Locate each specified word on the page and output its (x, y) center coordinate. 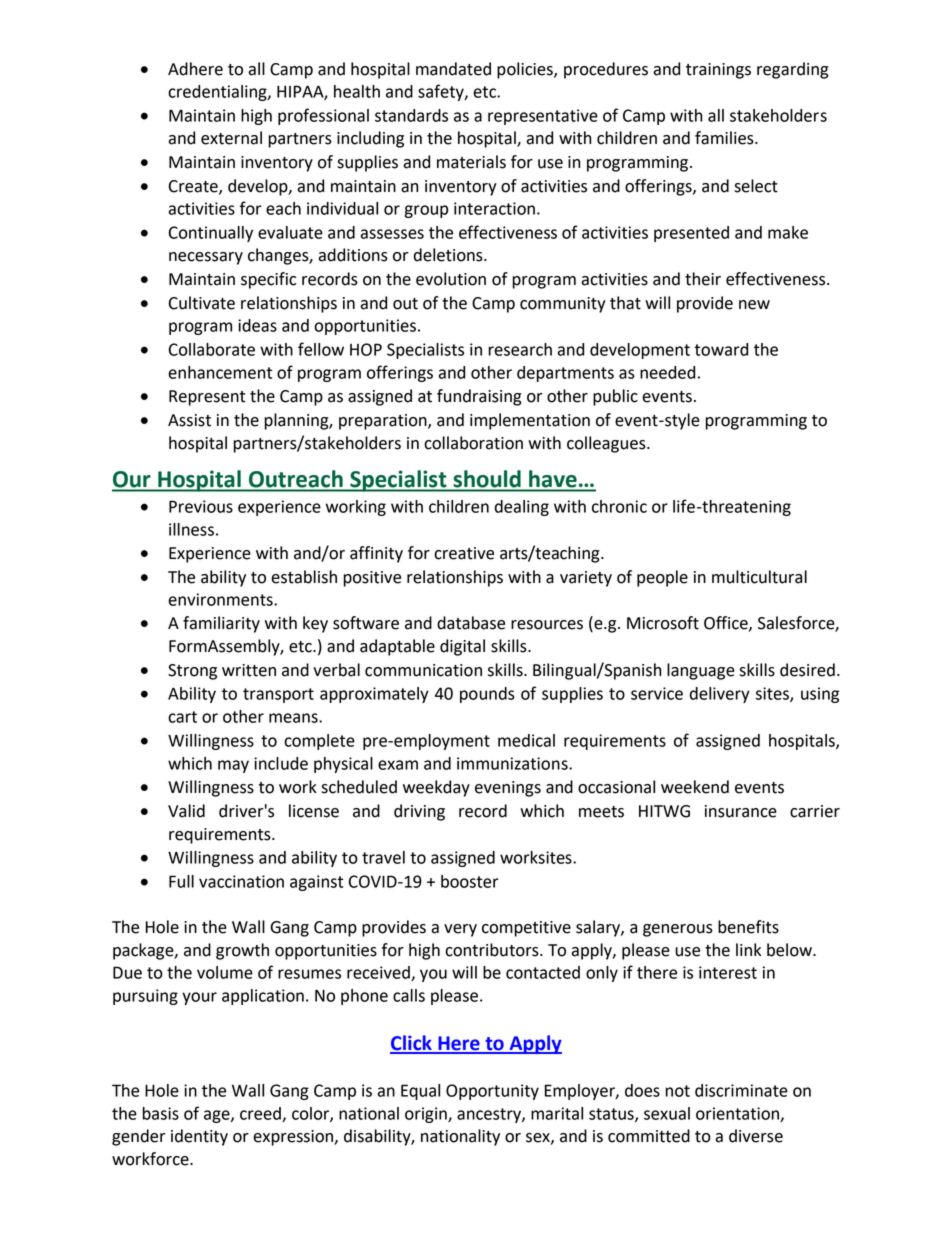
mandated (453, 69)
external (231, 138)
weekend (695, 787)
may (233, 766)
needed (667, 372)
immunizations (513, 763)
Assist (189, 420)
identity (199, 1137)
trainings (718, 71)
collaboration (473, 443)
